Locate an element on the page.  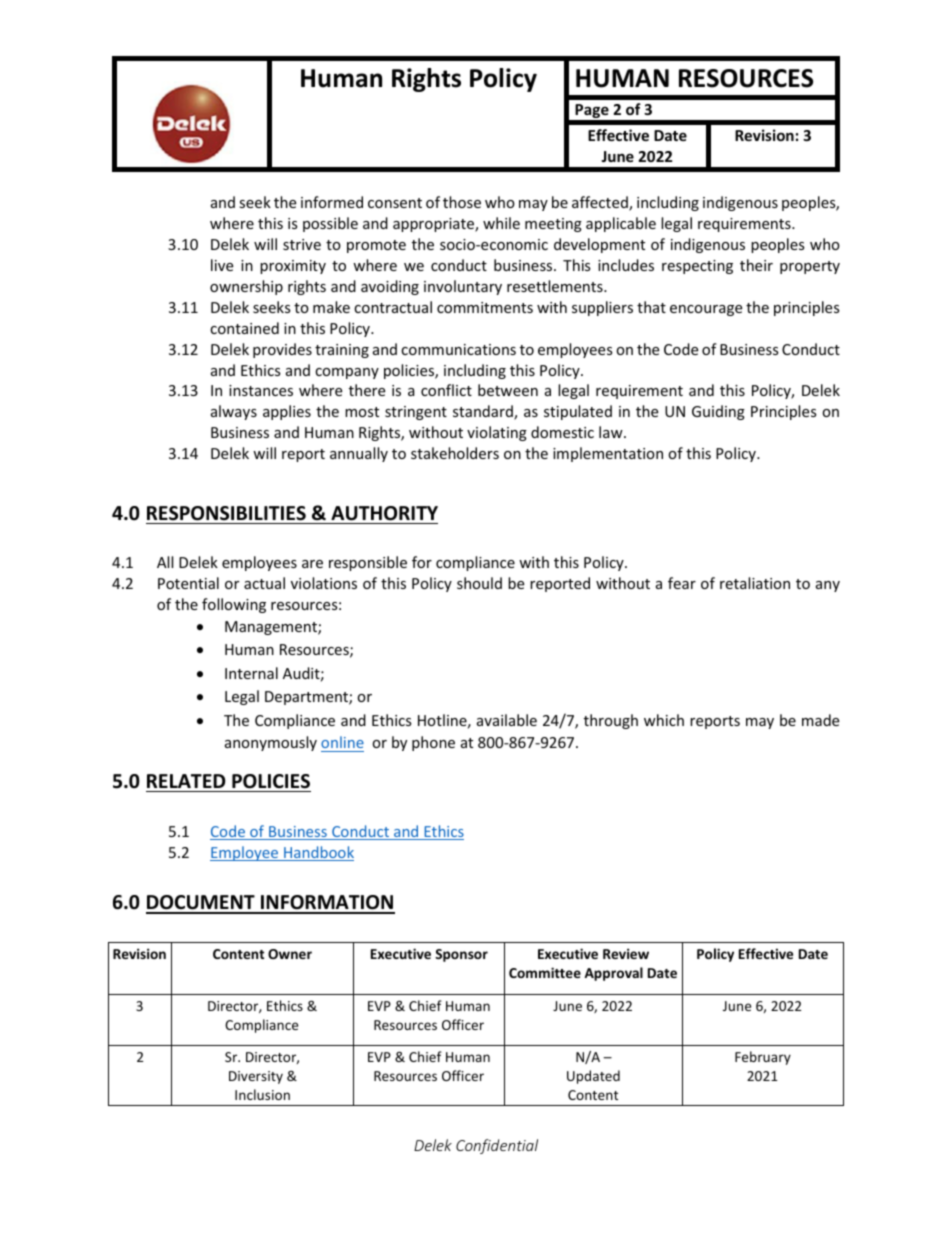
strive is located at coordinates (302, 244).
